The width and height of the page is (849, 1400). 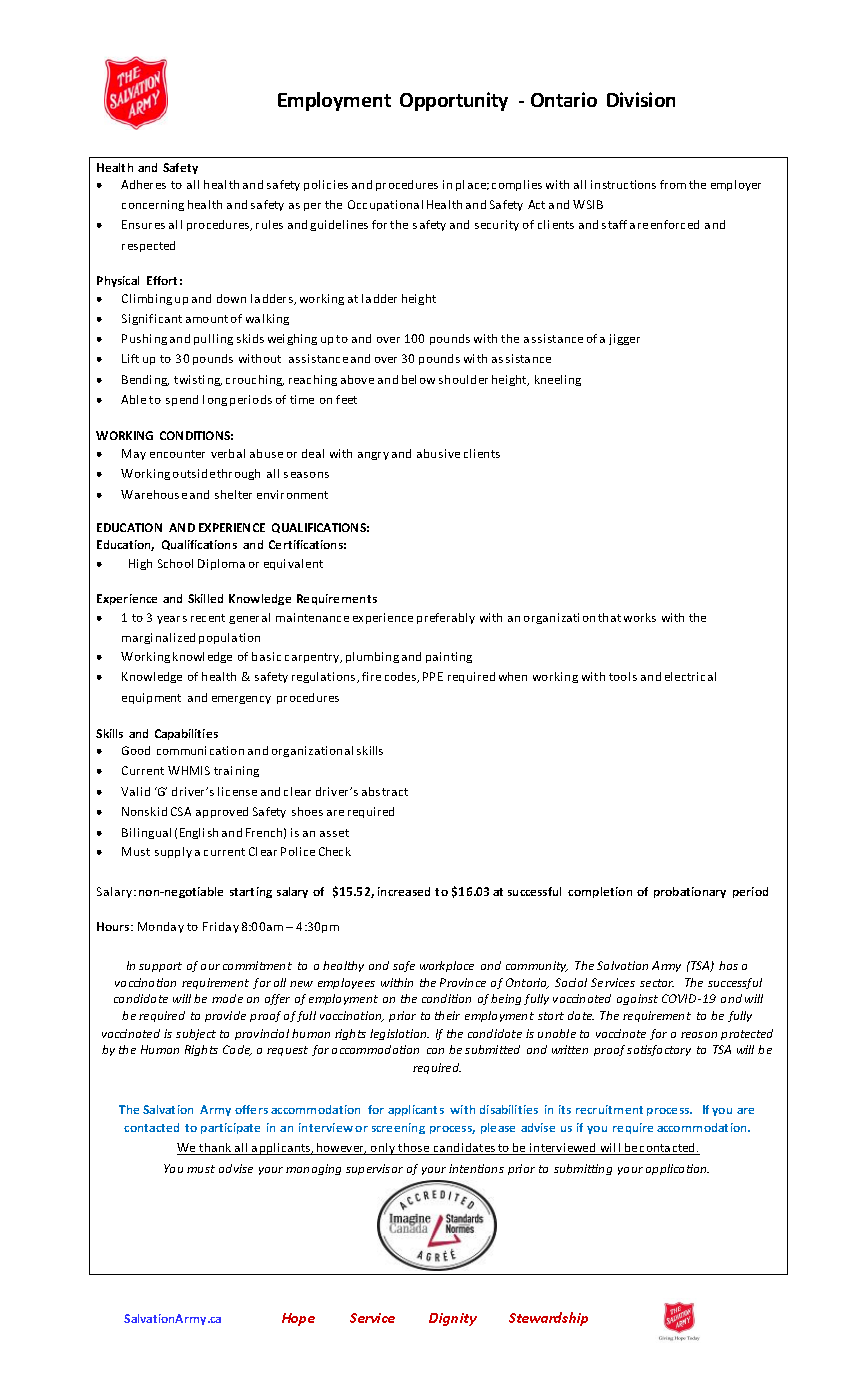 What do you see at coordinates (143, 184) in the page?
I see `Adheres` at bounding box center [143, 184].
